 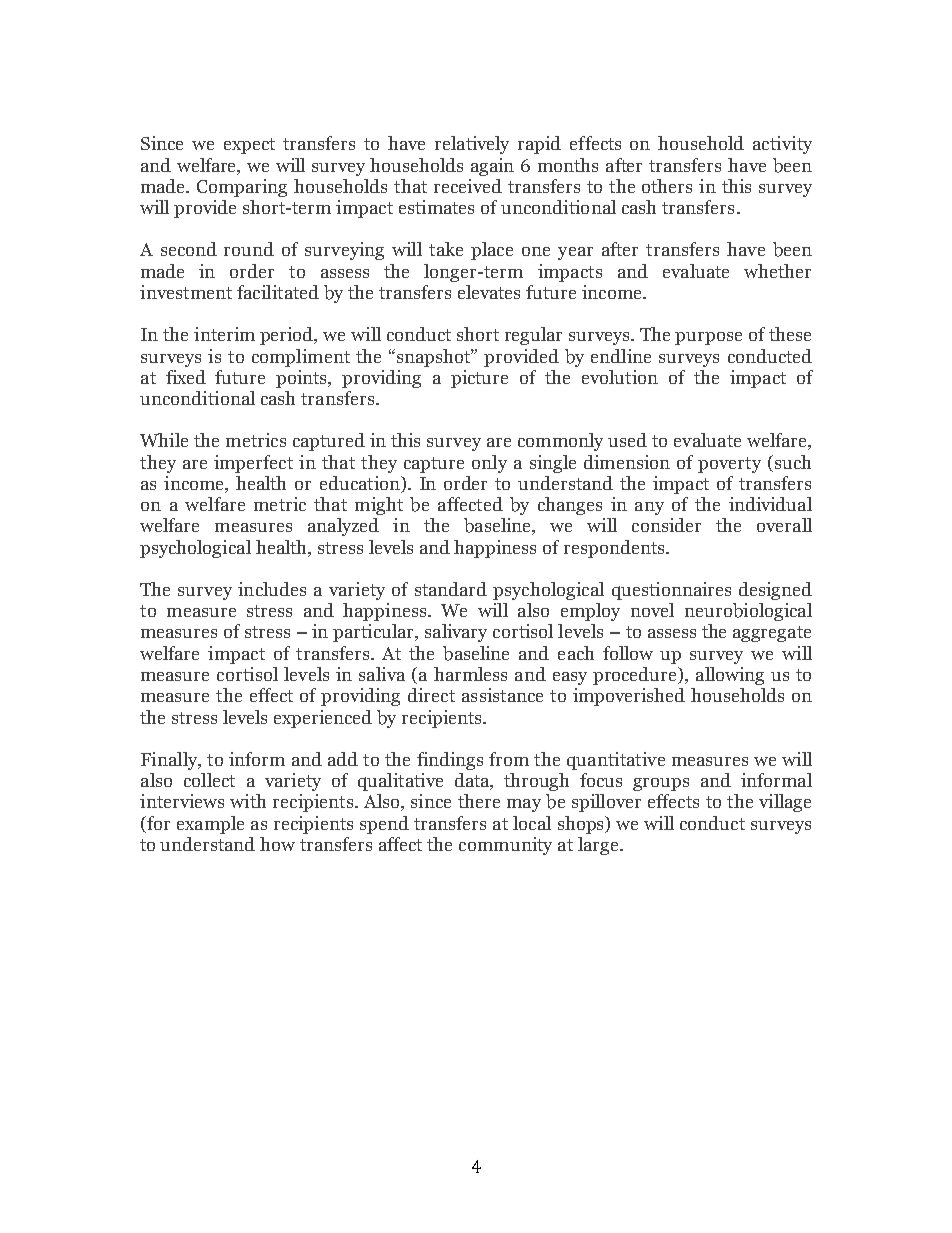 What do you see at coordinates (492, 167) in the document?
I see `again` at bounding box center [492, 167].
